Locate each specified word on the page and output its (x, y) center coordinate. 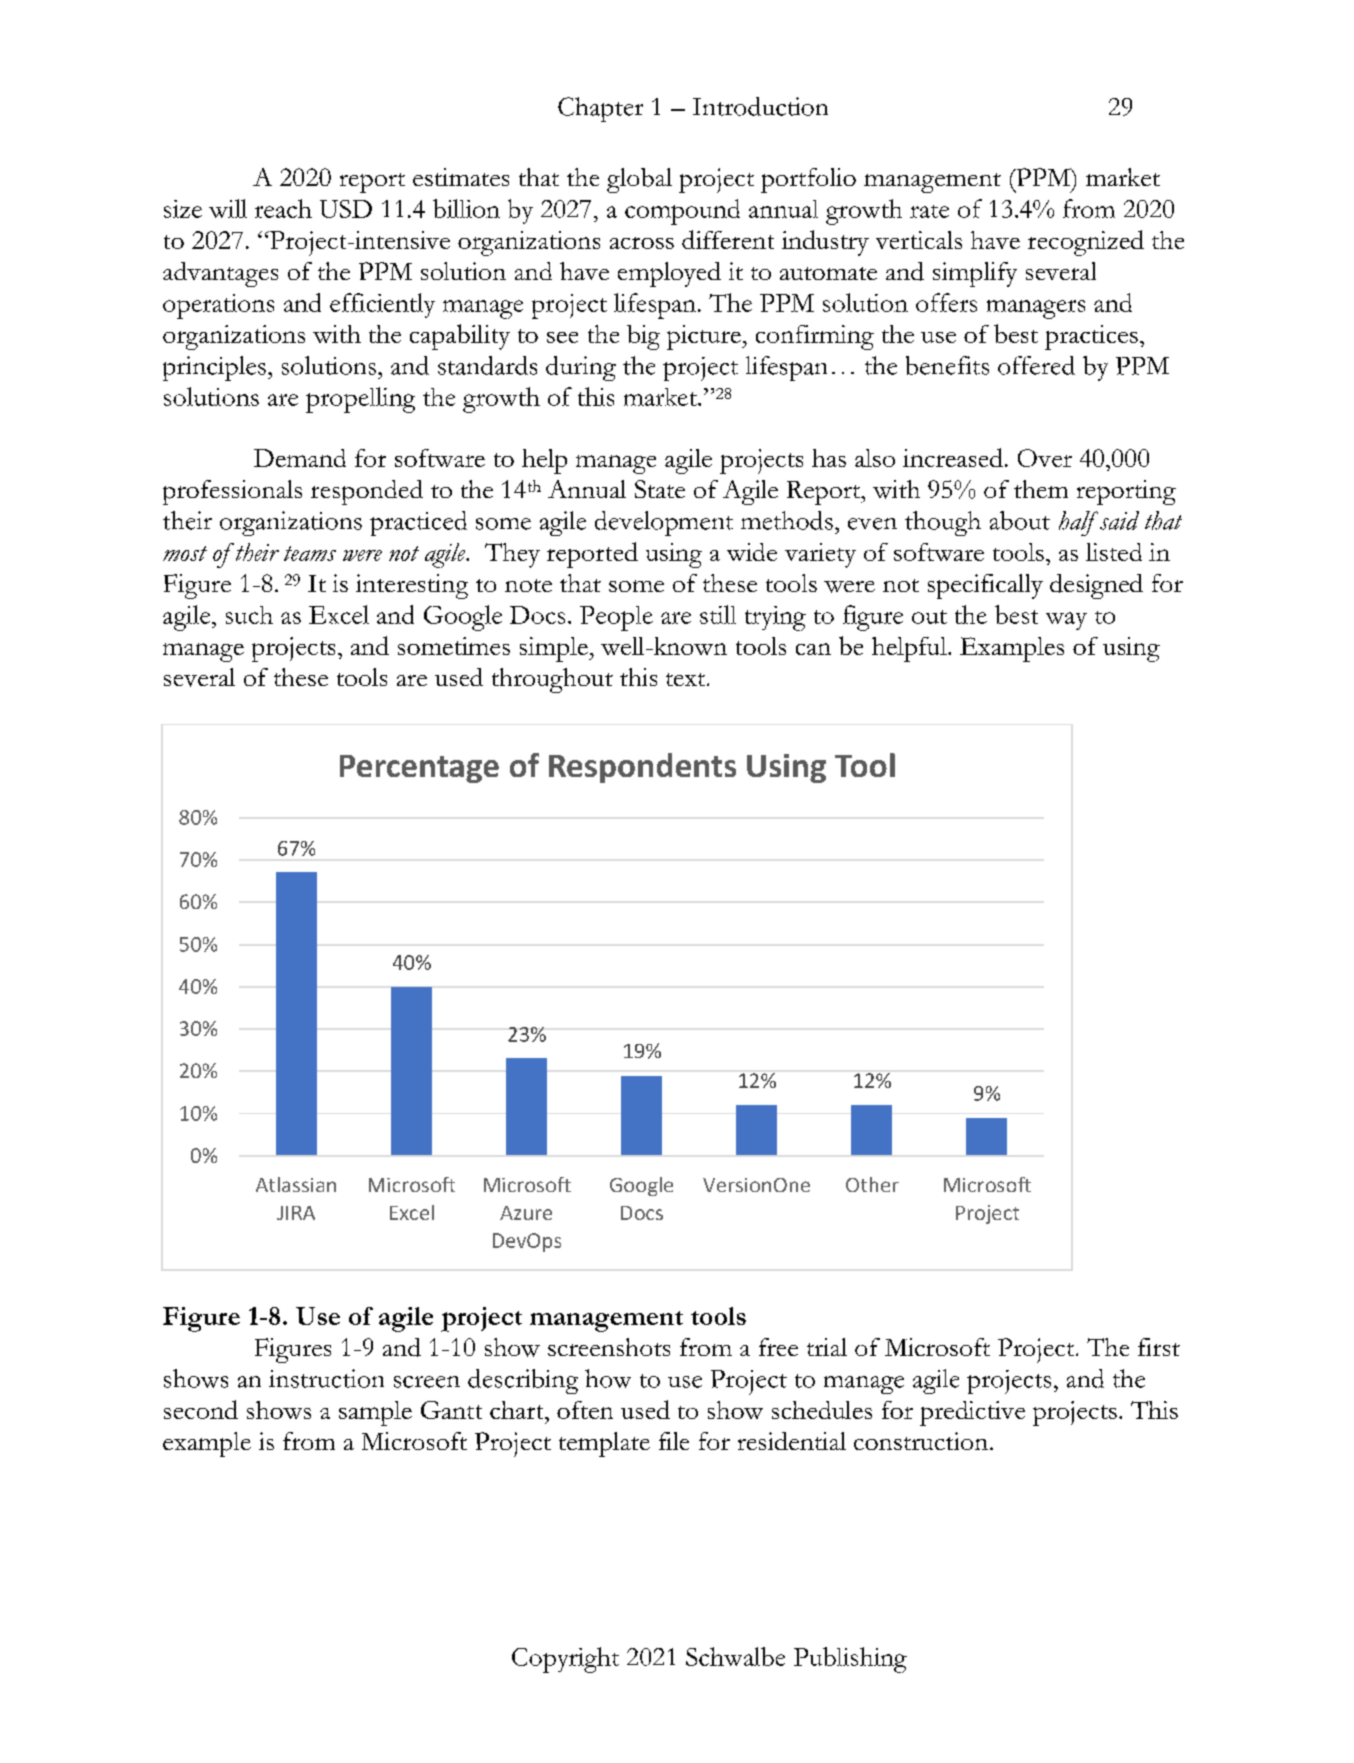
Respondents (642, 768)
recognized (1086, 243)
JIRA (296, 1213)
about (1020, 520)
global (639, 180)
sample (375, 1413)
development (664, 523)
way (1066, 621)
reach (283, 208)
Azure (526, 1213)
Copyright (565, 1660)
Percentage (419, 769)
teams (310, 553)
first (1159, 1347)
